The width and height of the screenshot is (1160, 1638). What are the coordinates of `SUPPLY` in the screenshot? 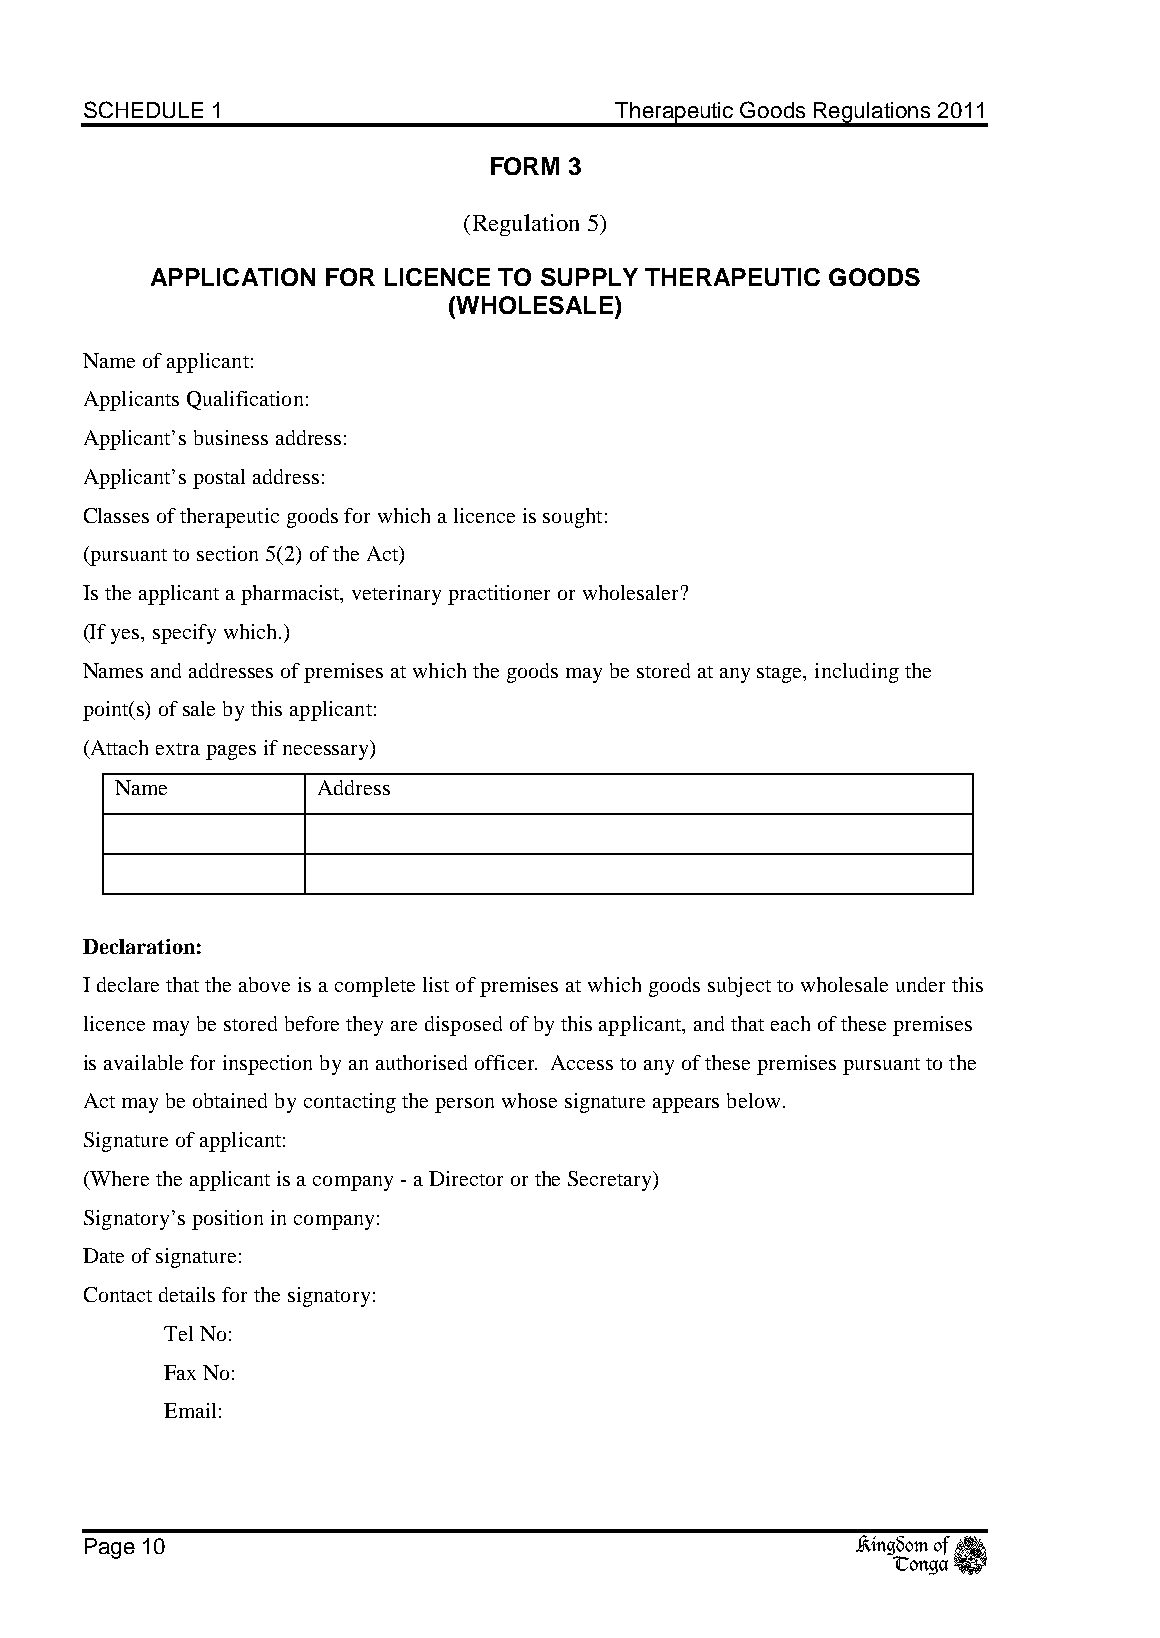 It's located at (589, 277).
